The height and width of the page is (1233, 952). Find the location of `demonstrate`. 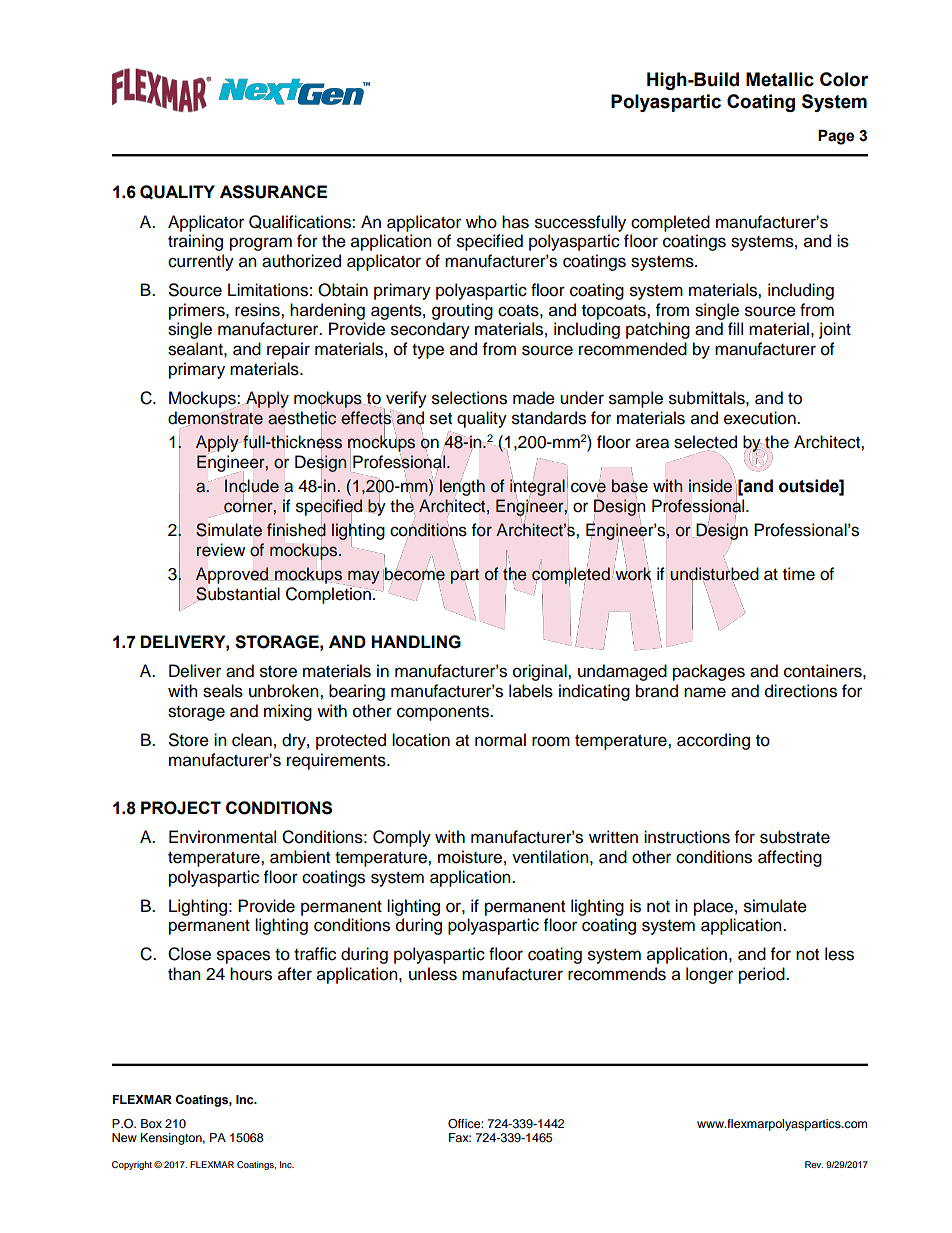

demonstrate is located at coordinates (215, 417).
